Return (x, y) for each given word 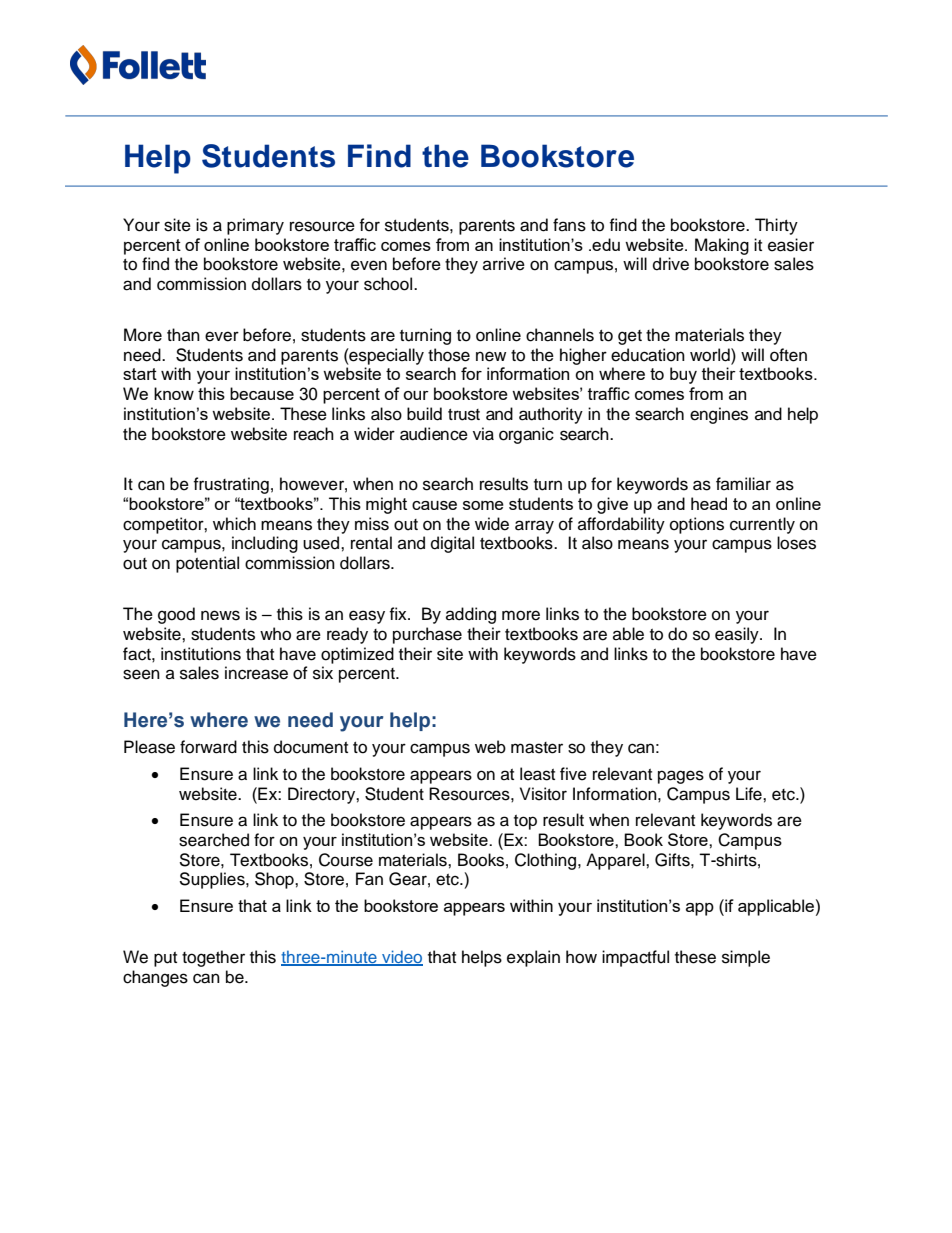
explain (533, 958)
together (213, 958)
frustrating (231, 485)
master (537, 748)
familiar (743, 483)
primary (255, 226)
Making (722, 246)
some (483, 505)
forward (208, 747)
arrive (504, 264)
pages (681, 777)
